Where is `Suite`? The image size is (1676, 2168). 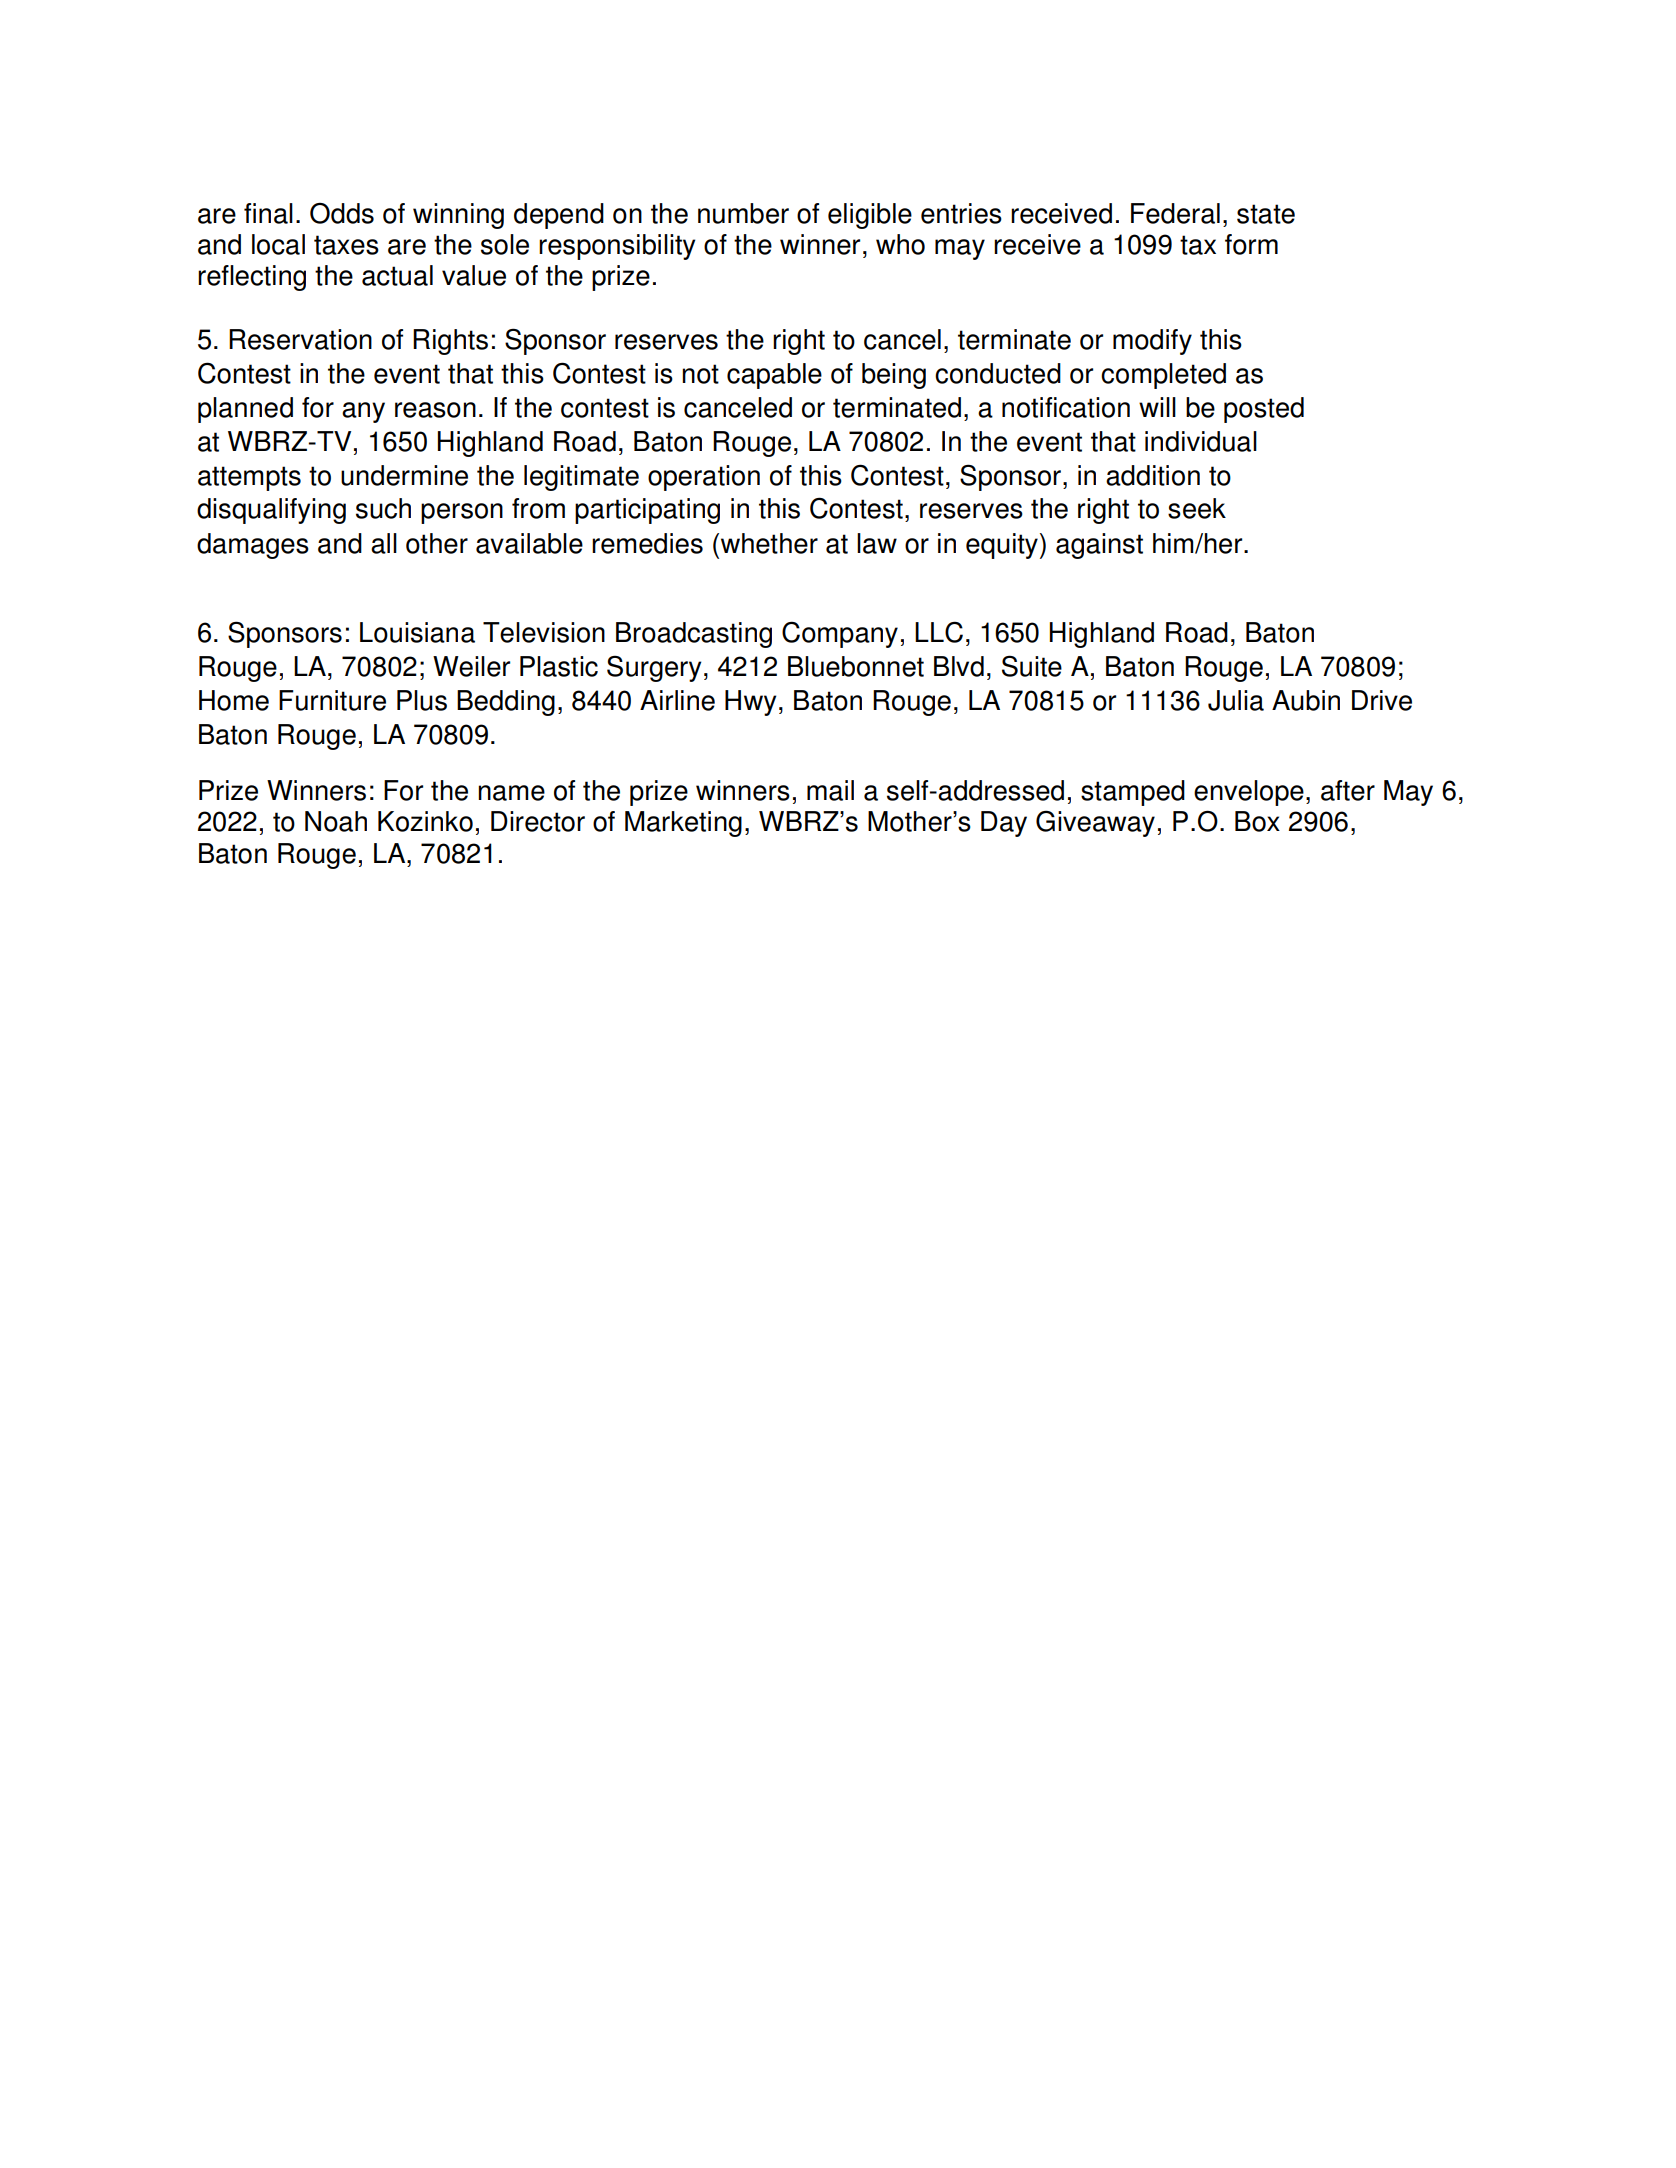
Suite is located at coordinates (1032, 666).
